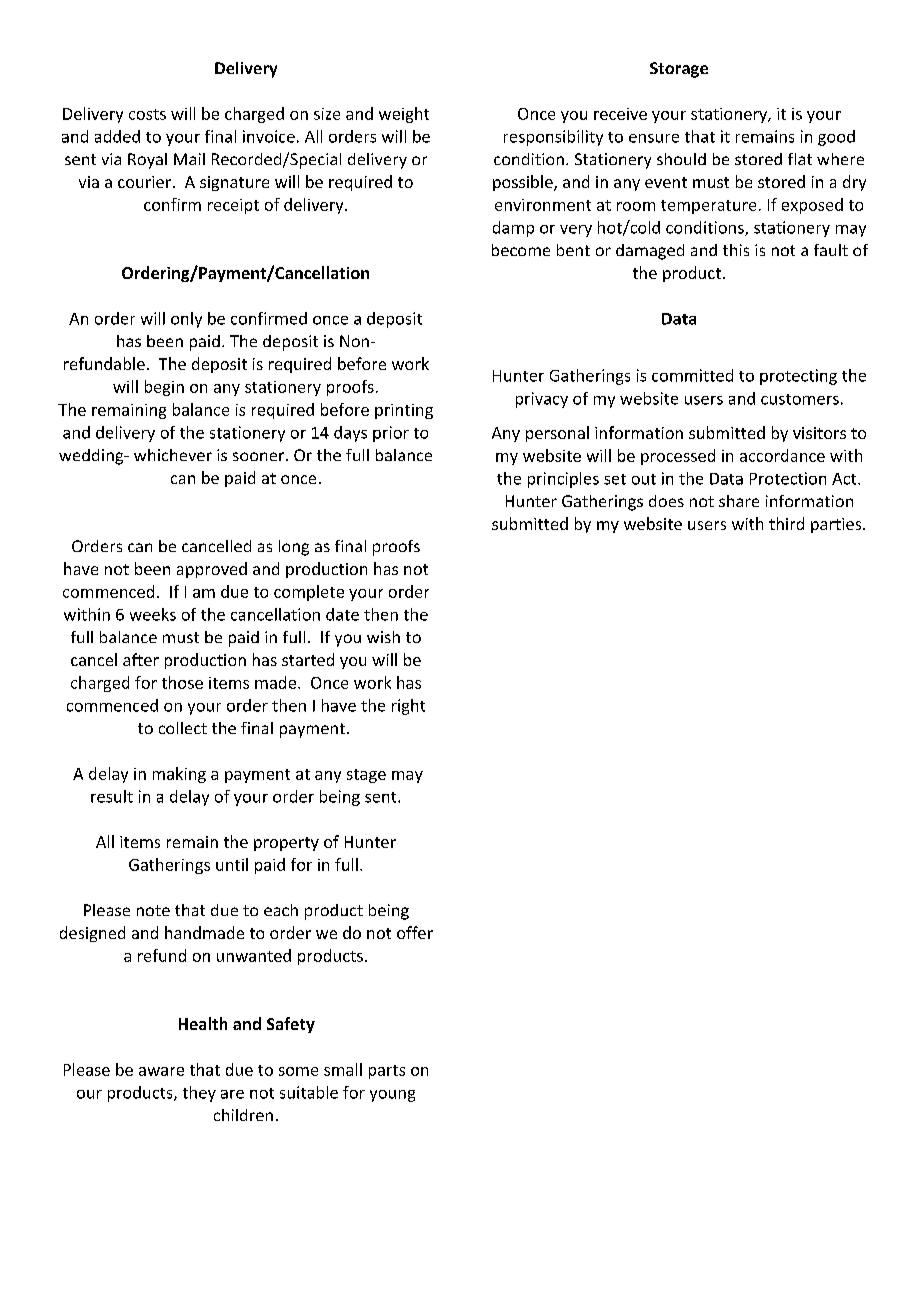  Describe the element at coordinates (147, 114) in the screenshot. I see `costs` at that location.
